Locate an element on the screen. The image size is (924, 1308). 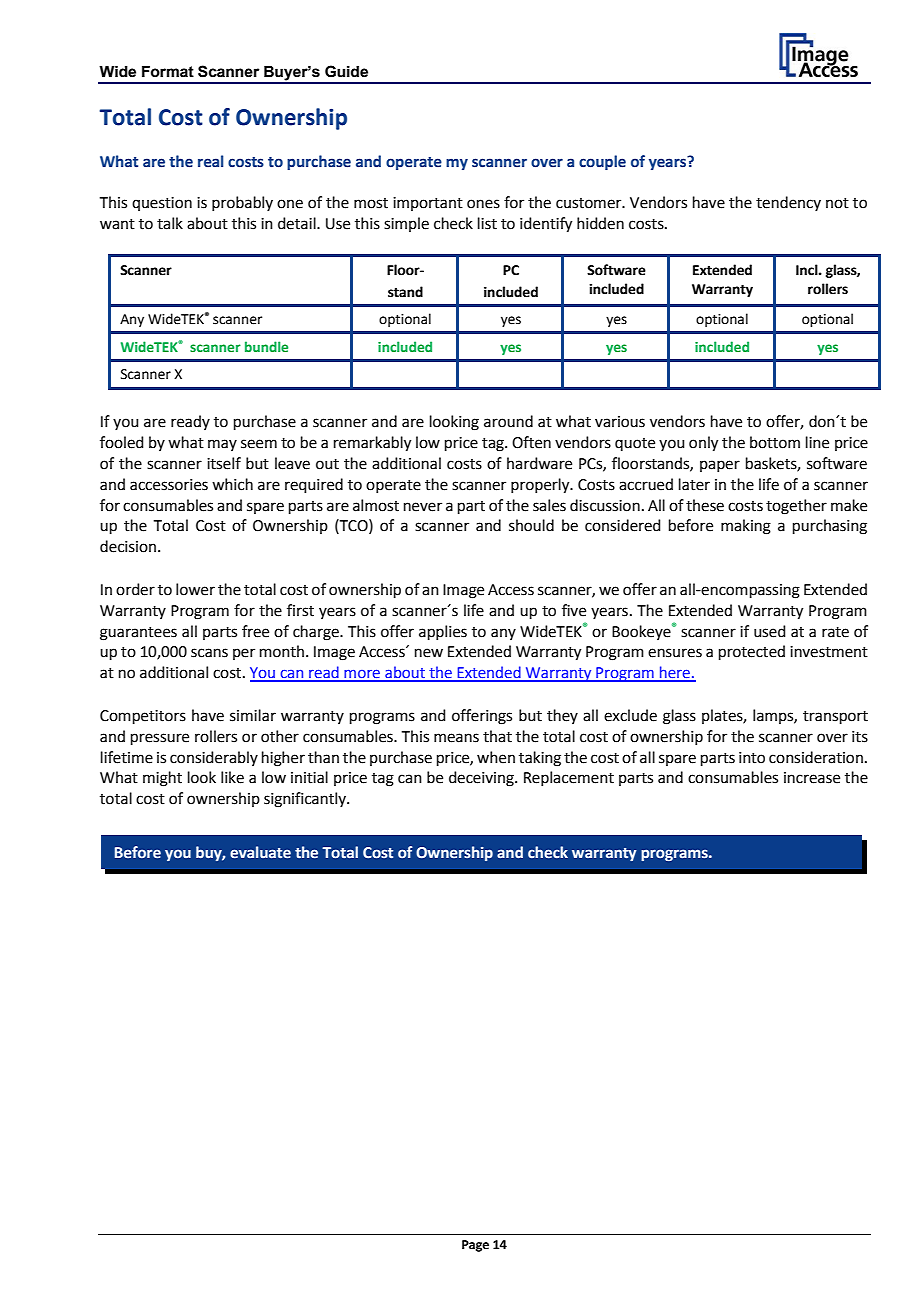
should is located at coordinates (531, 525).
